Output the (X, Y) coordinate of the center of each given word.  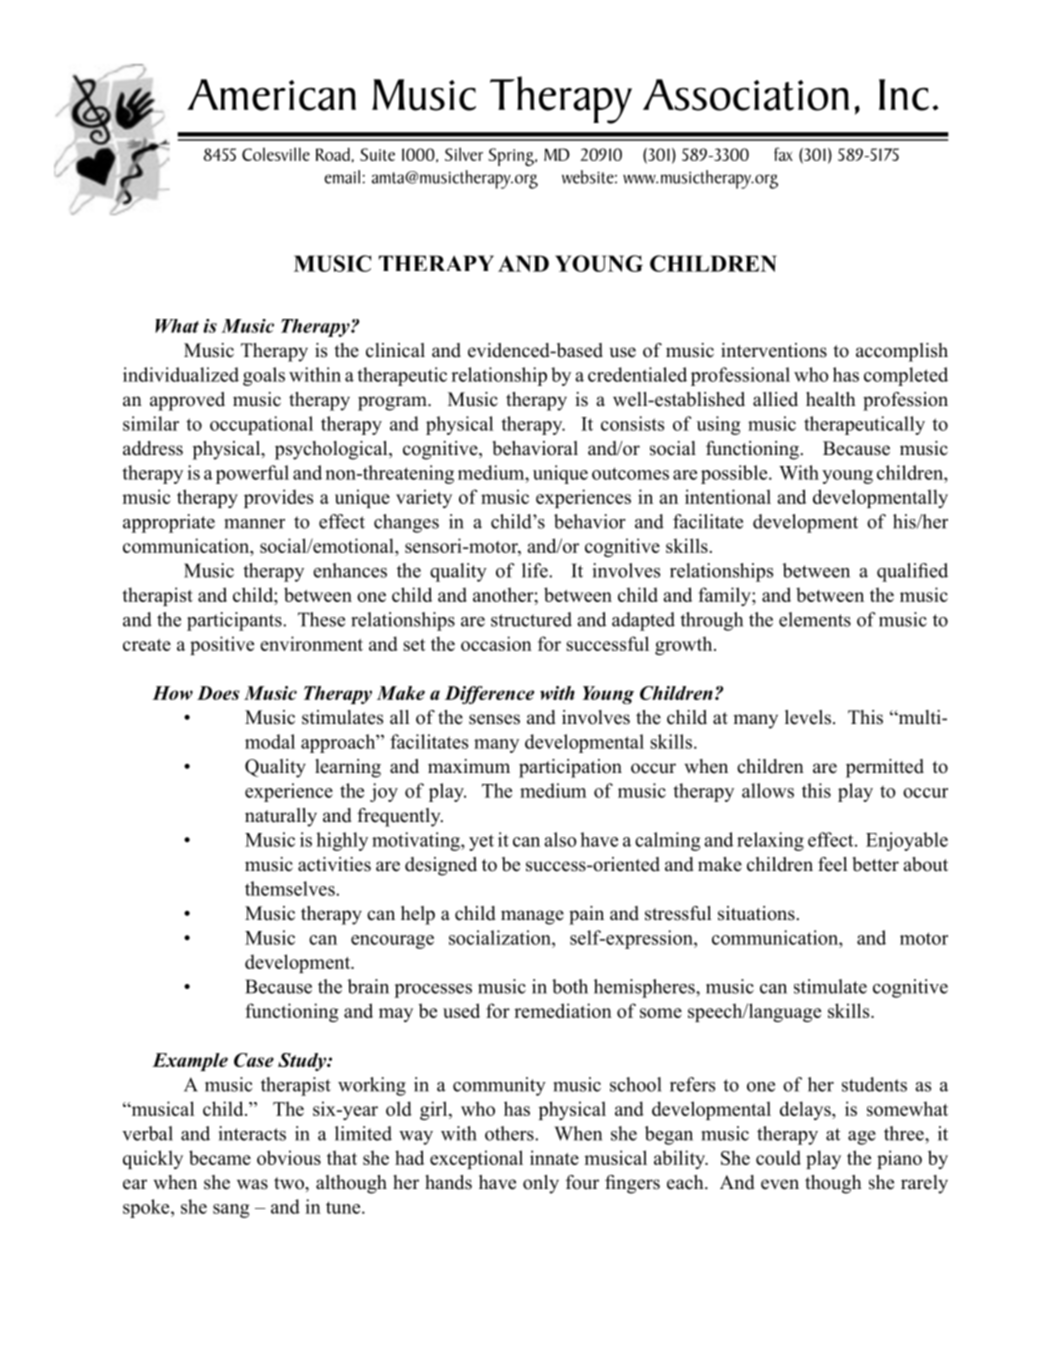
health (831, 399)
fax (783, 154)
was (252, 1184)
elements (815, 619)
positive (222, 645)
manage (532, 917)
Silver (464, 154)
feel (832, 864)
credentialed (637, 374)
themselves (291, 888)
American (271, 95)
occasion (496, 643)
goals (264, 376)
